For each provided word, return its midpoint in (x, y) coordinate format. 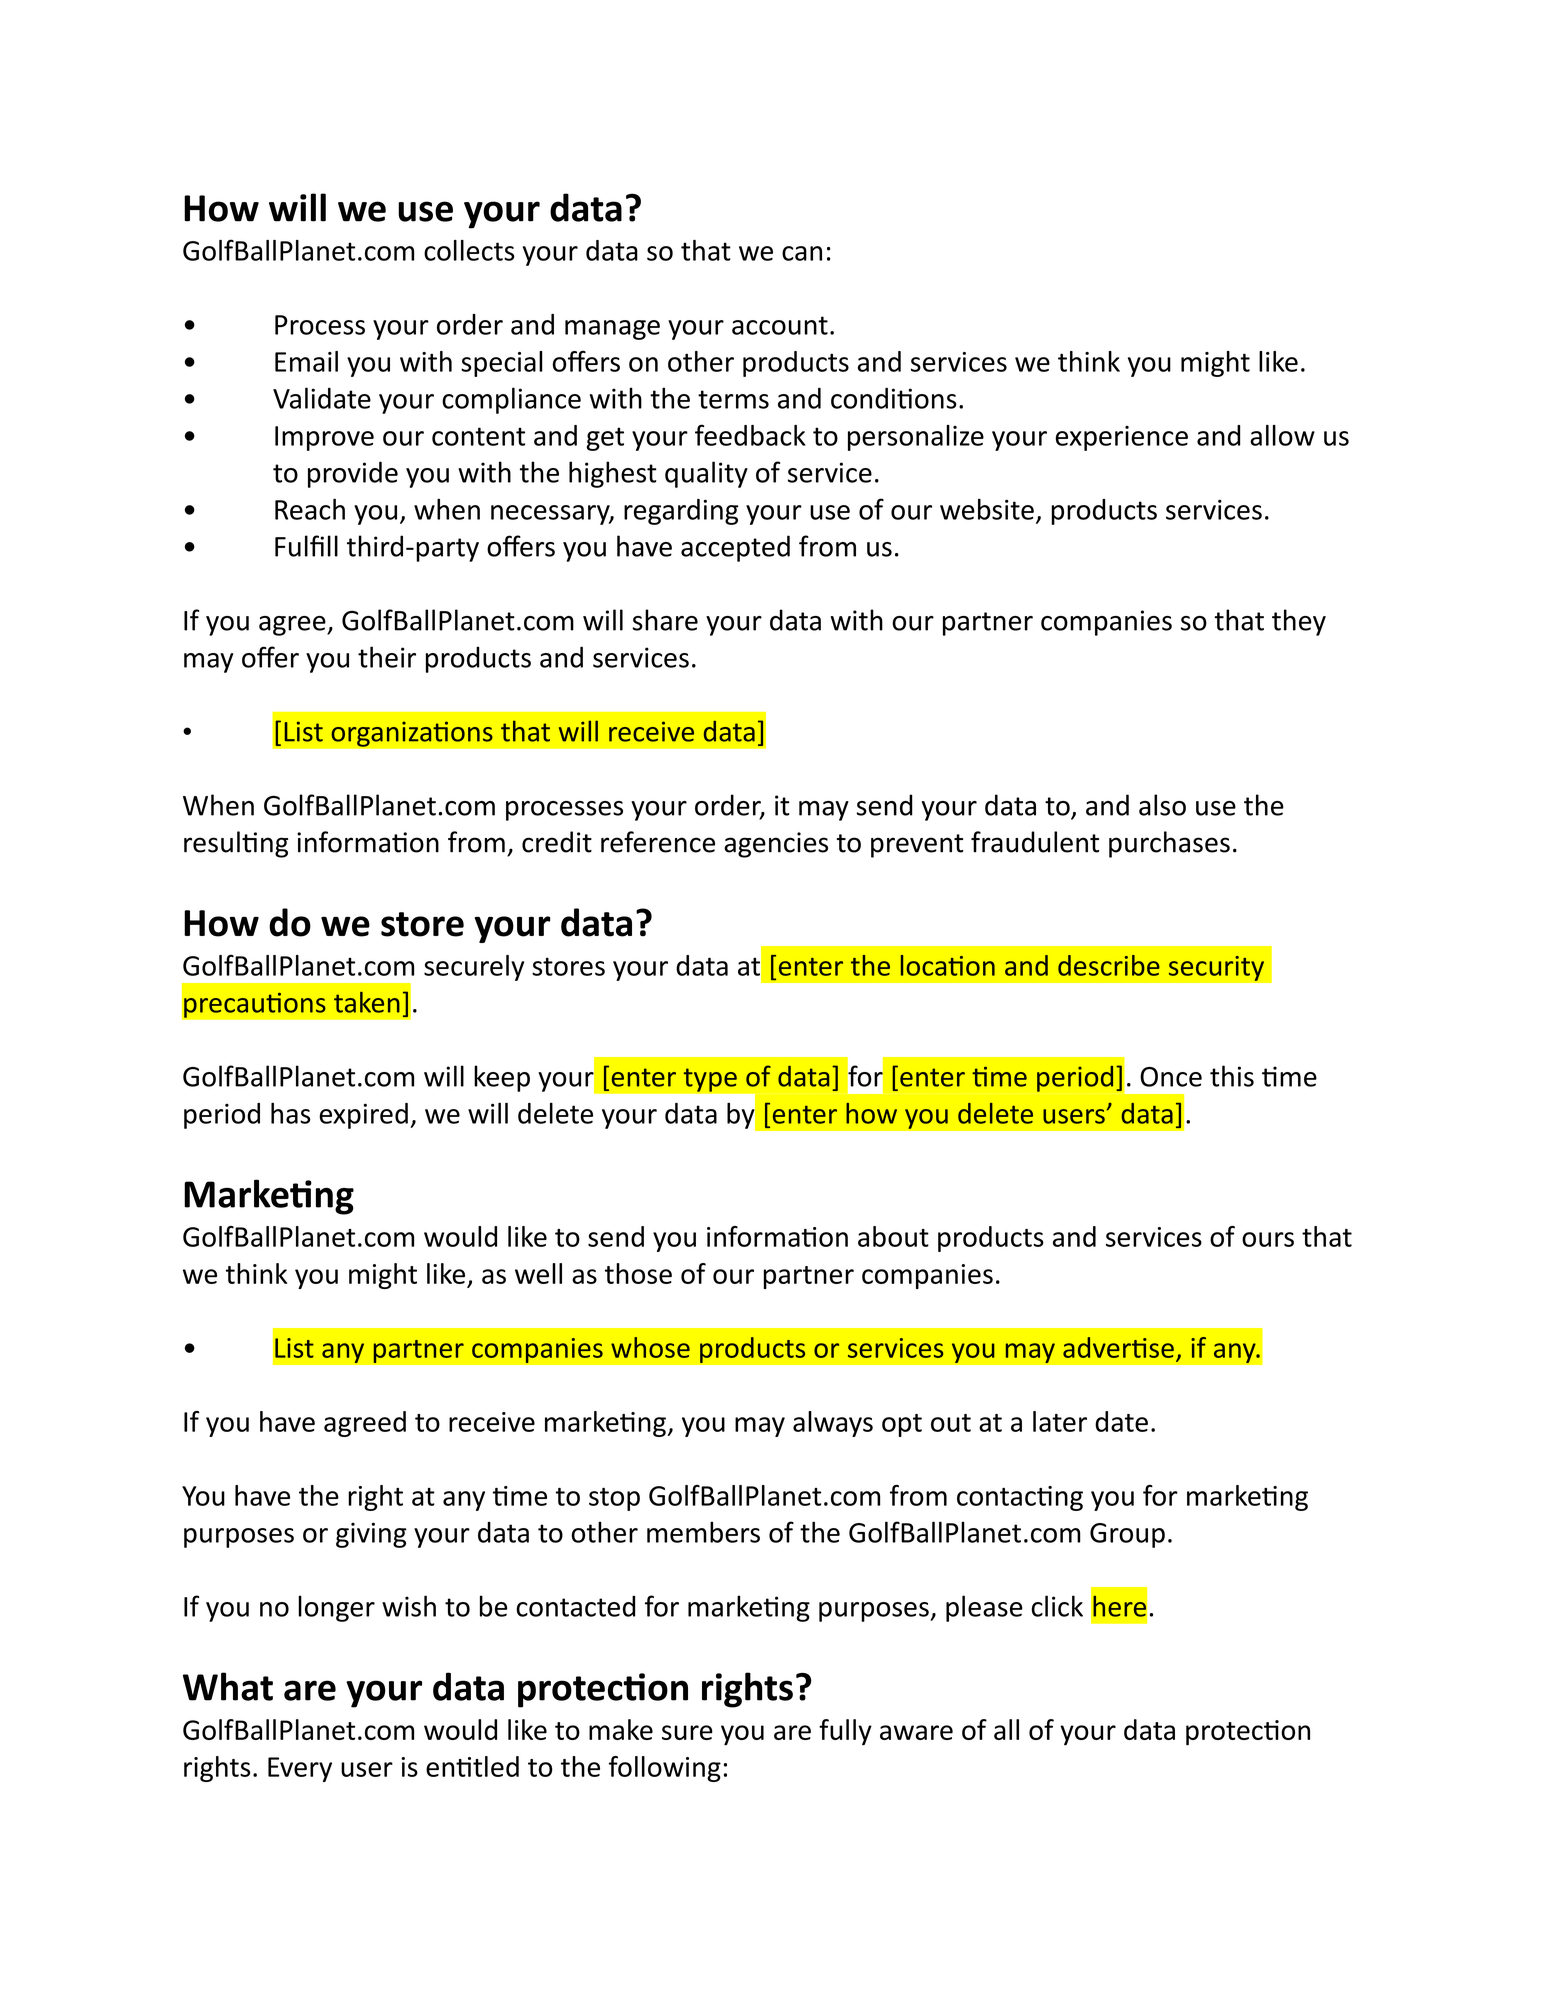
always (833, 1424)
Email (306, 361)
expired (363, 1116)
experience (1121, 438)
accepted (735, 548)
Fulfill (306, 546)
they (1299, 622)
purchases (1169, 844)
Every (300, 1769)
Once (1171, 1077)
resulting (236, 844)
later (1060, 1421)
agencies (776, 845)
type (710, 1080)
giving (371, 1535)
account (780, 325)
